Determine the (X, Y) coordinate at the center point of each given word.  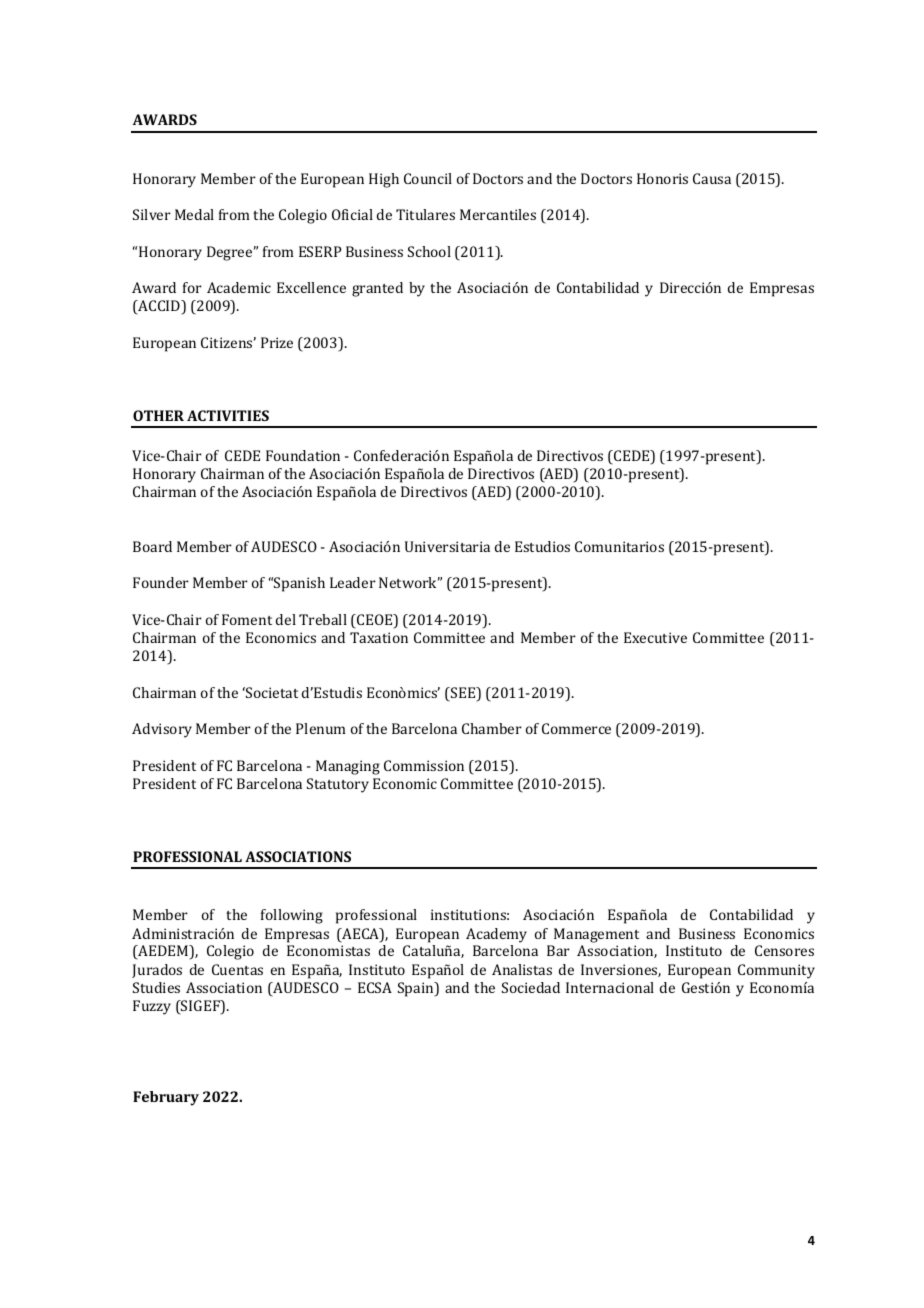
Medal (194, 214)
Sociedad (531, 987)
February (166, 1098)
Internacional (610, 987)
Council (428, 178)
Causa (712, 178)
